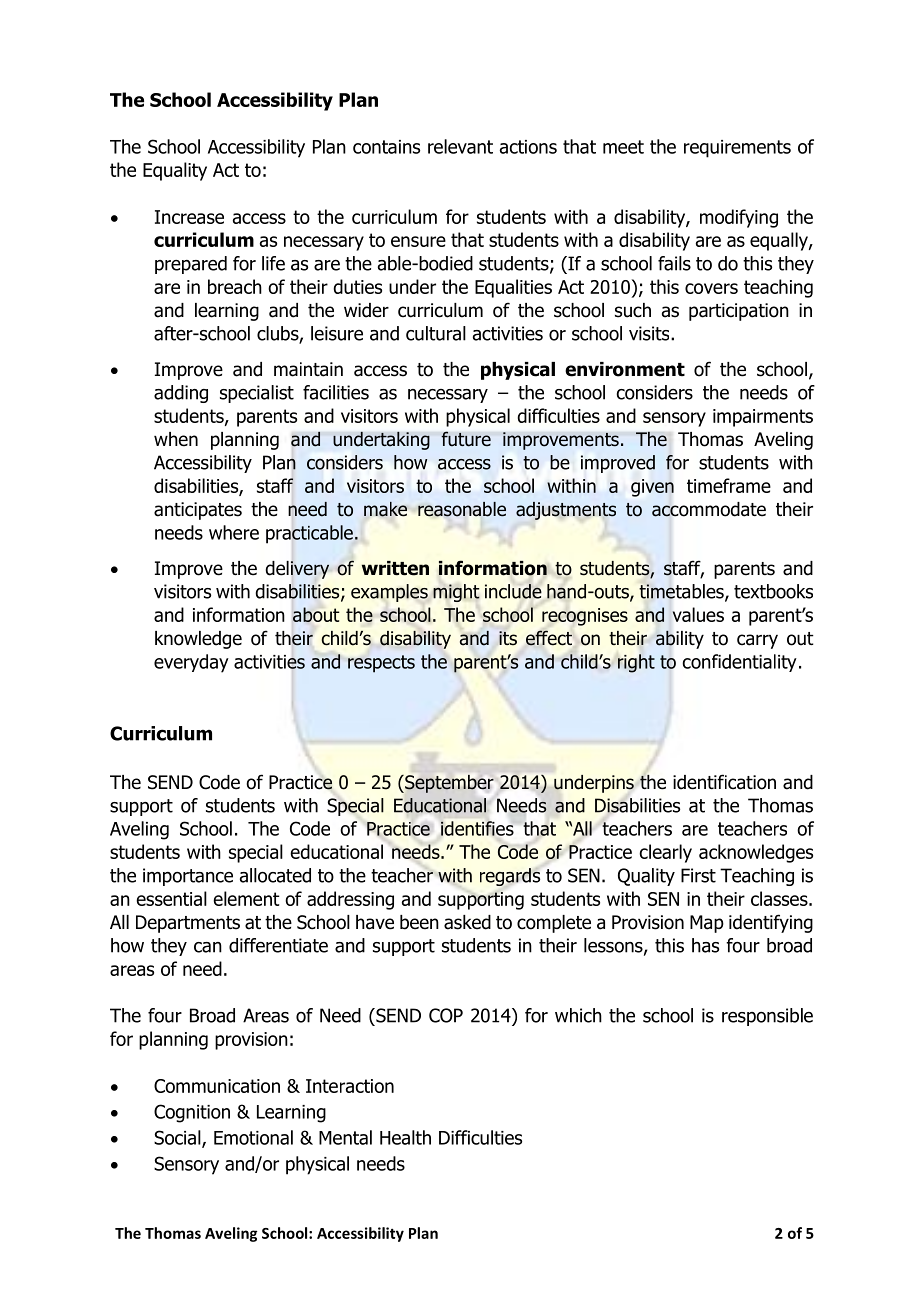 The height and width of the screenshot is (1308, 924). Describe the element at coordinates (737, 149) in the screenshot. I see `requirements` at that location.
